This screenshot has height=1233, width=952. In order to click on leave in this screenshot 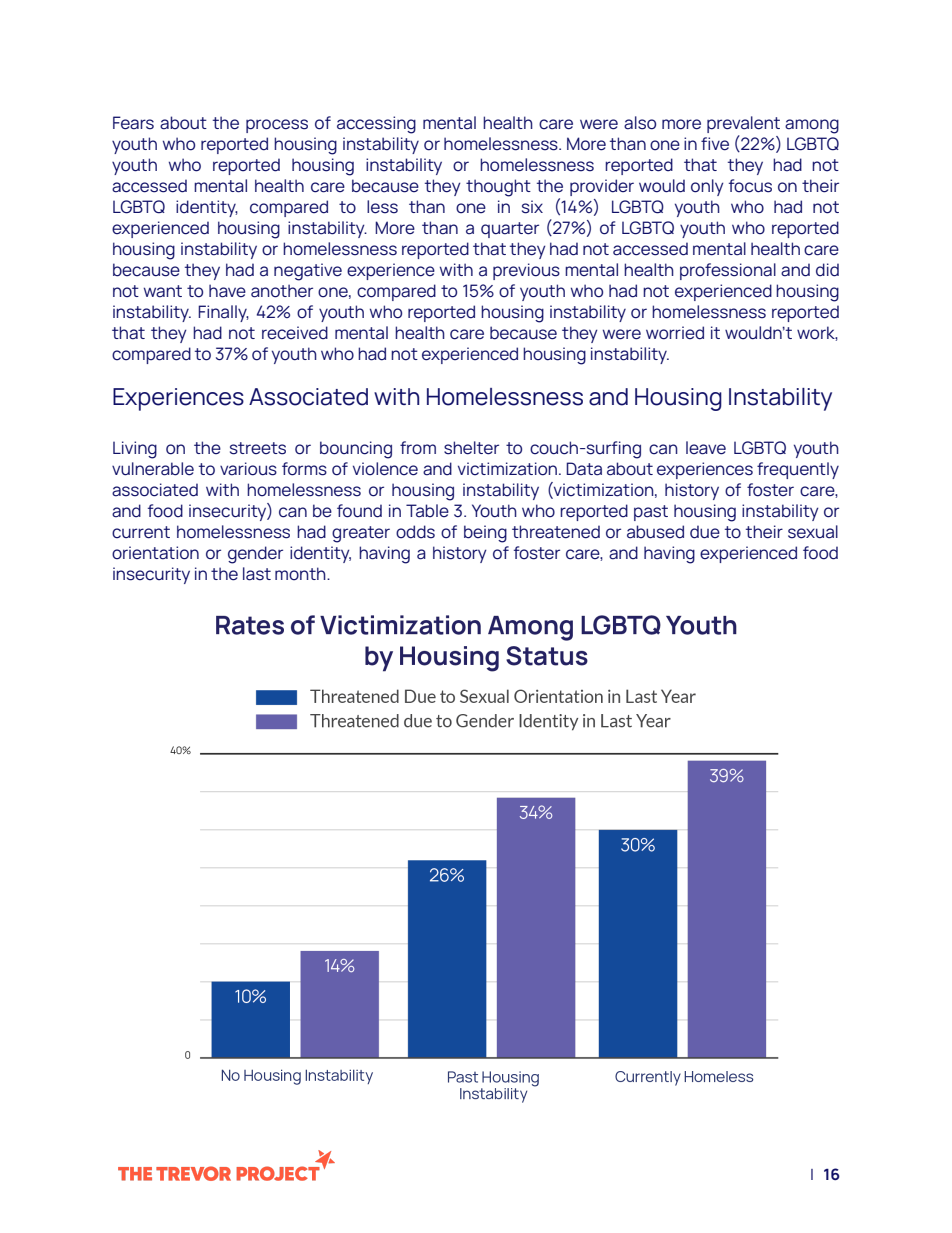, I will do `click(706, 448)`.
